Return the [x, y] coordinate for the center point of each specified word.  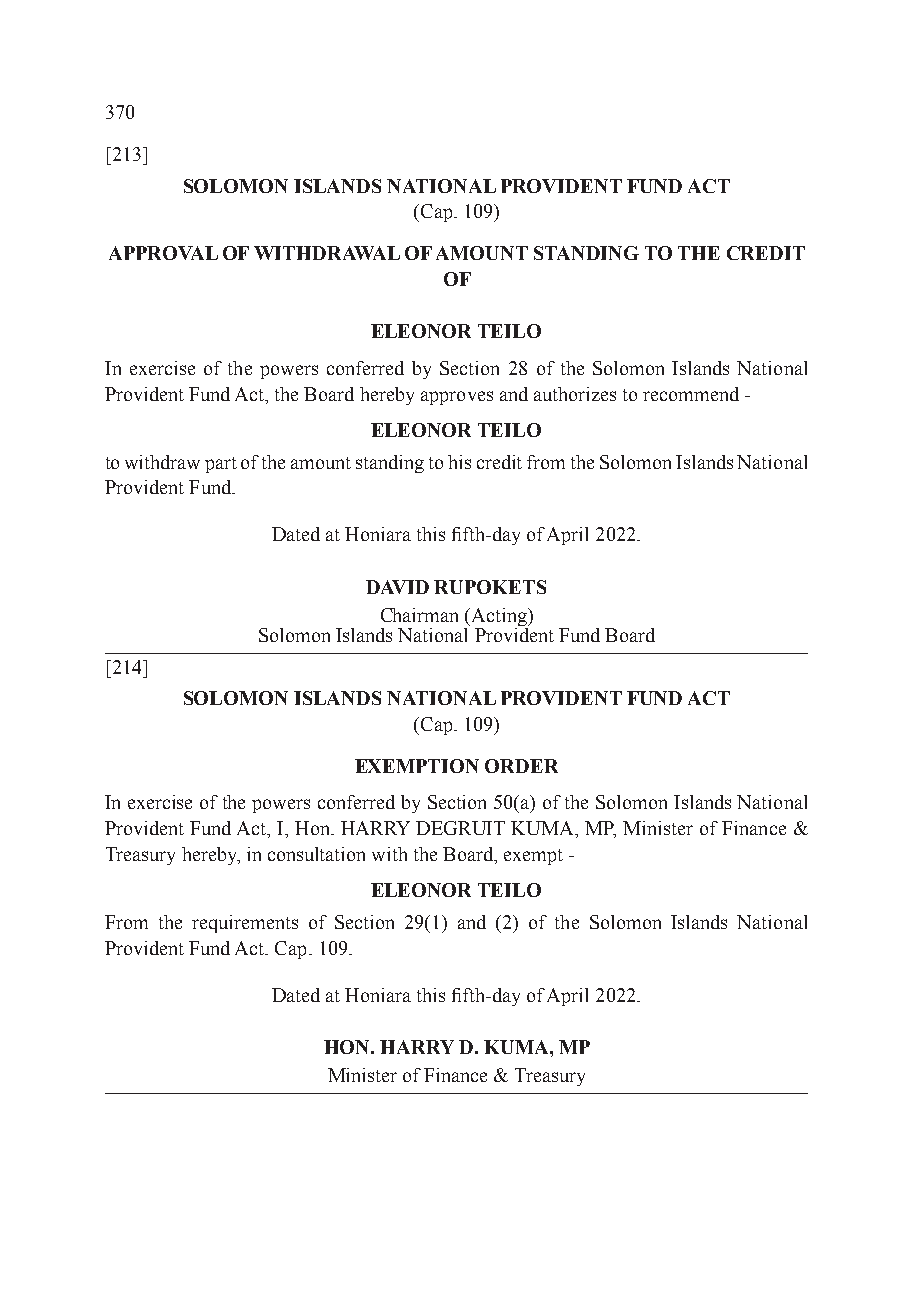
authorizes [575, 394]
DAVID [397, 587]
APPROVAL [163, 253]
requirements [245, 924]
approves [457, 398]
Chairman [419, 615]
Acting [499, 618]
